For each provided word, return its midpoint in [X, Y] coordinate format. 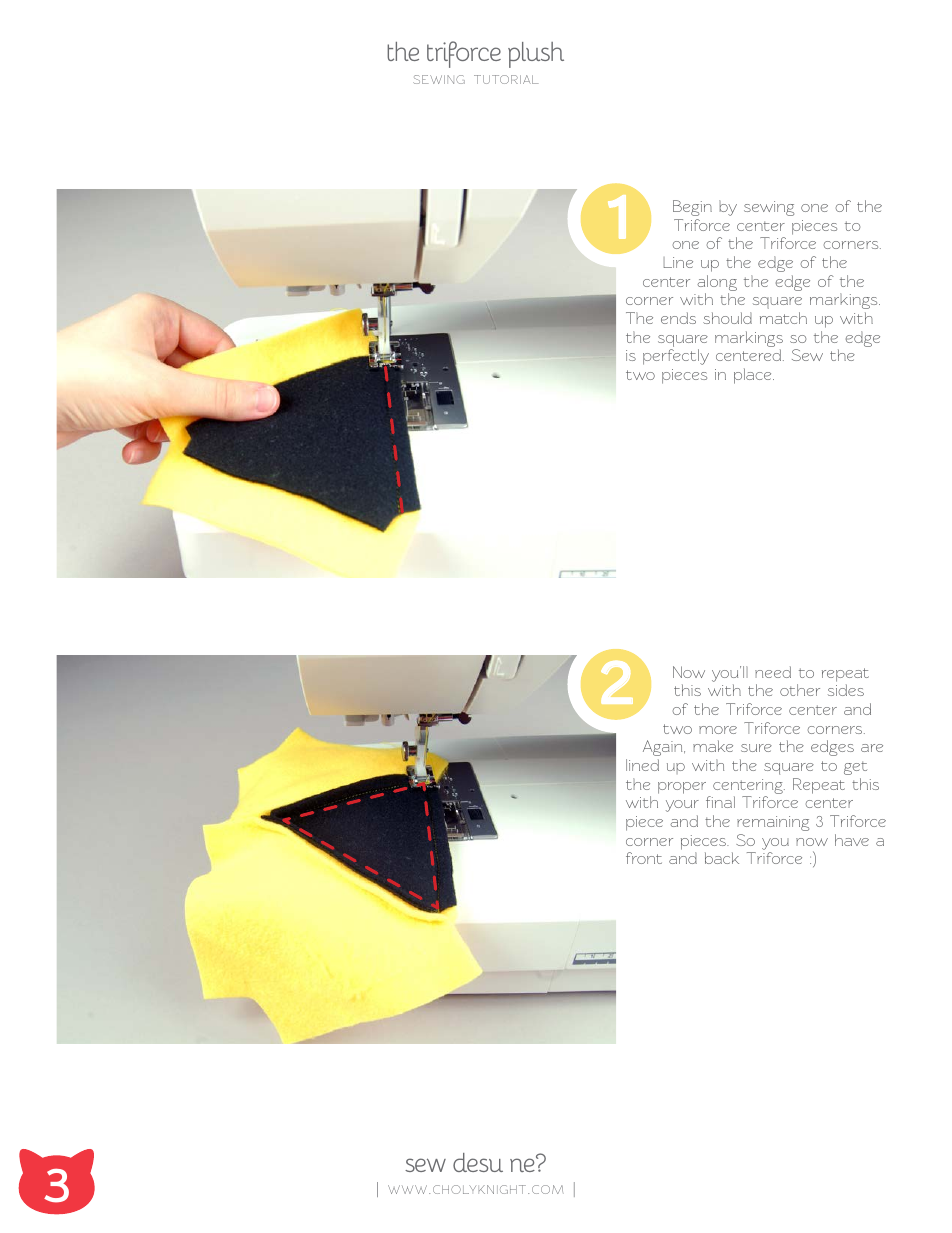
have [852, 840]
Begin [692, 208]
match [783, 318]
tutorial [506, 79]
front [644, 858]
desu [478, 1162]
